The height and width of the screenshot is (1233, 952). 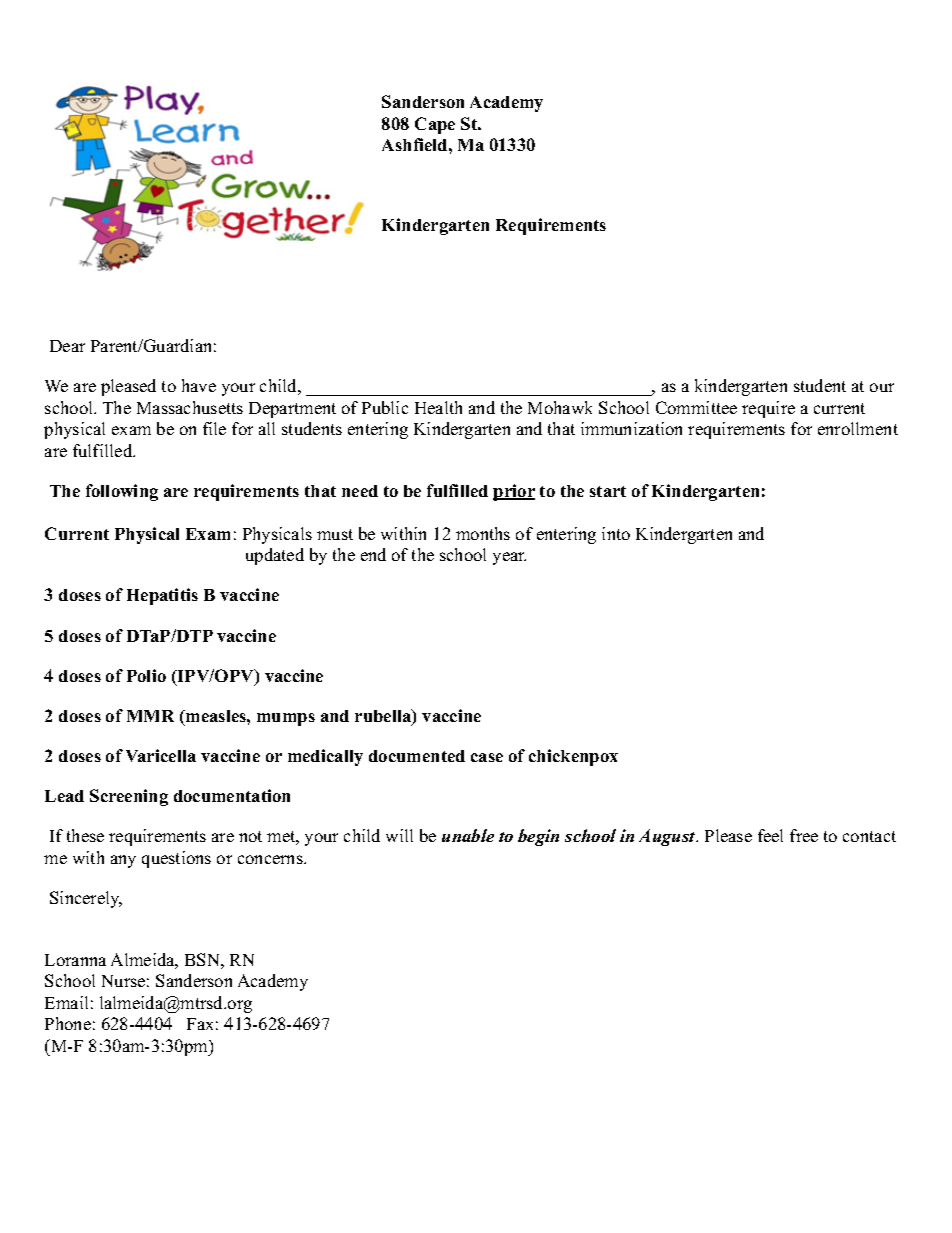 What do you see at coordinates (468, 835) in the screenshot?
I see `unable` at bounding box center [468, 835].
